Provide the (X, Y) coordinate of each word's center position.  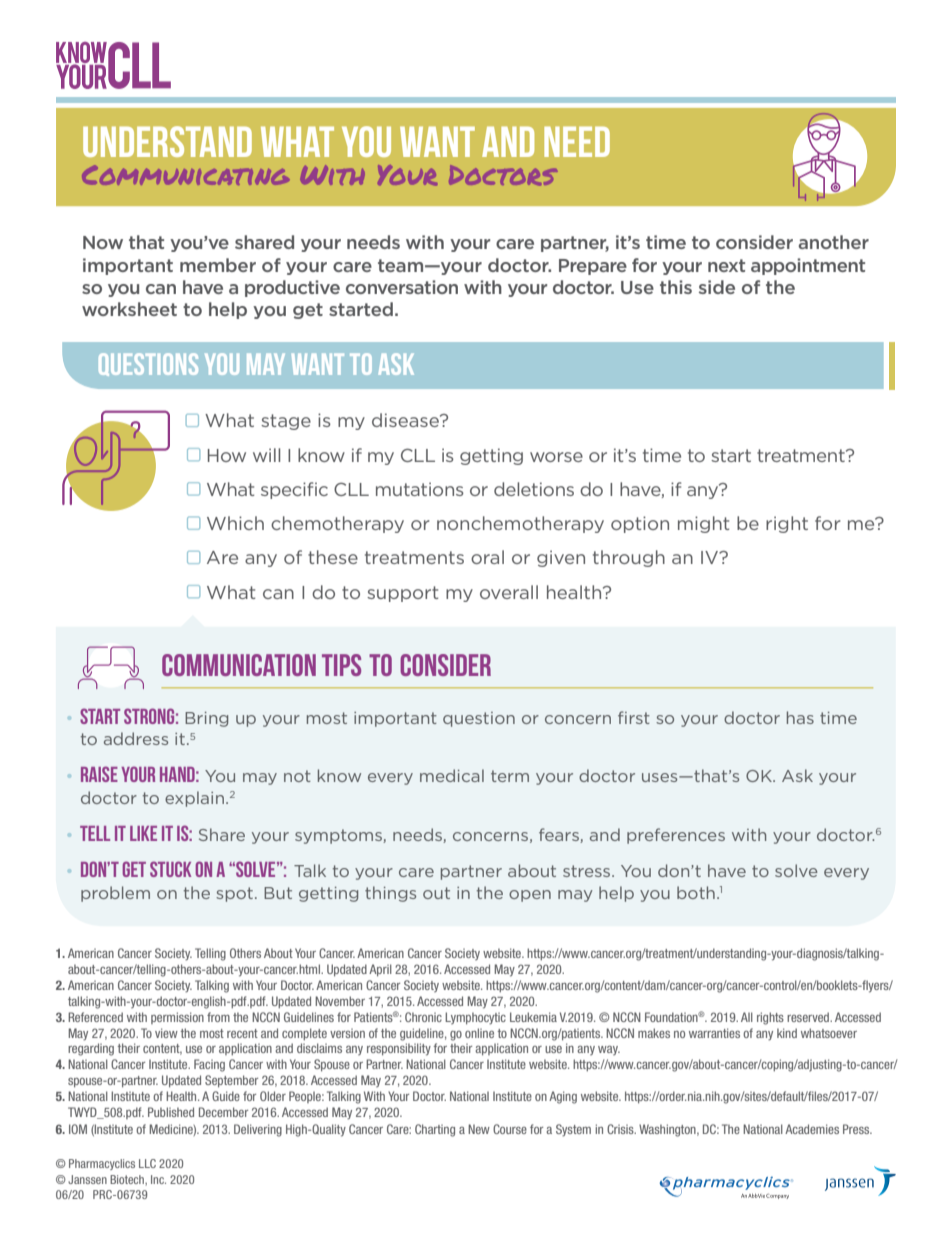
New (479, 1129)
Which (235, 523)
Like (143, 833)
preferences (676, 836)
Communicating (185, 175)
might (703, 524)
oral (487, 557)
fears (560, 835)
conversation (402, 287)
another (834, 242)
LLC (147, 1163)
